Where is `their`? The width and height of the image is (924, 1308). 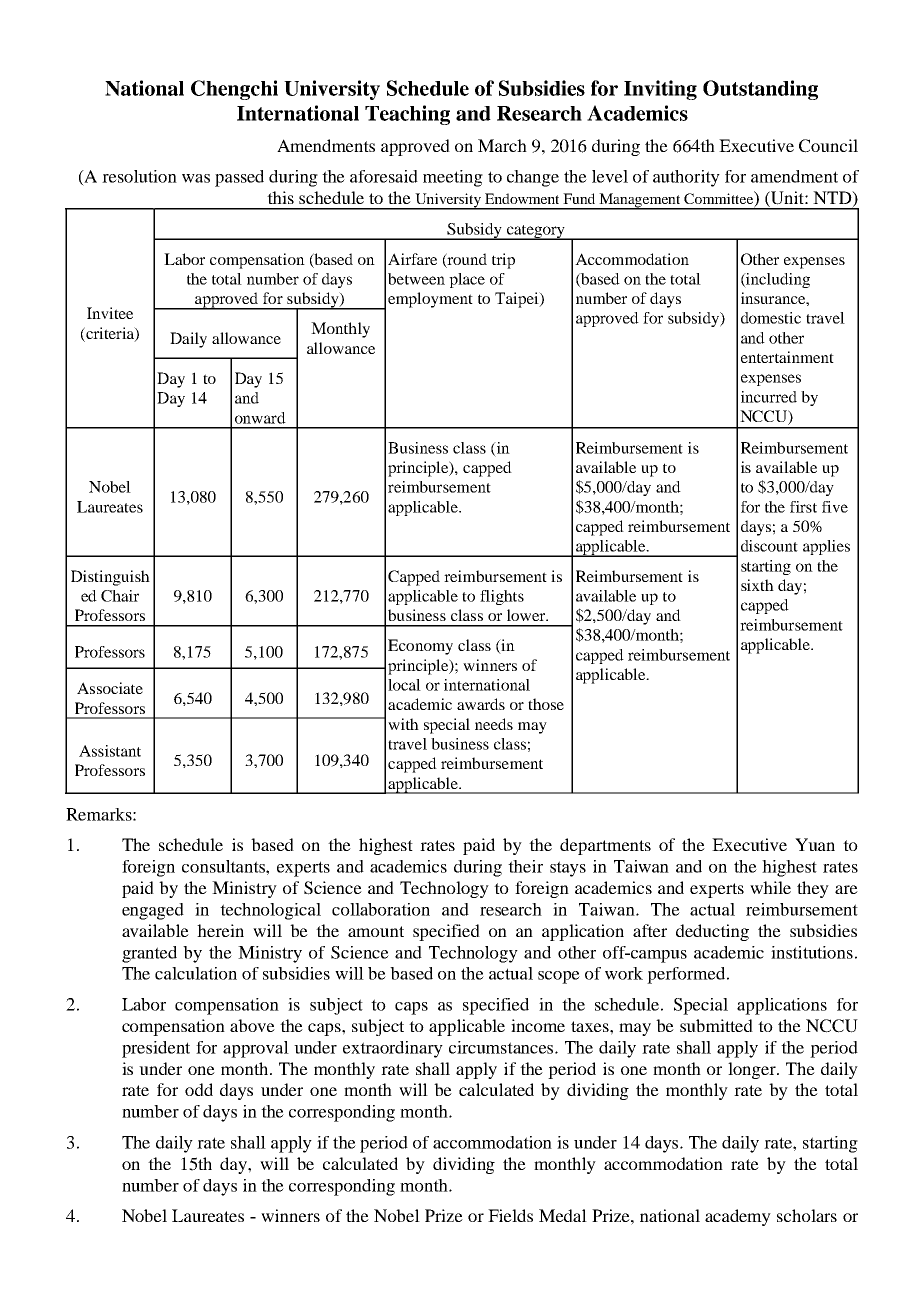
their is located at coordinates (525, 866).
